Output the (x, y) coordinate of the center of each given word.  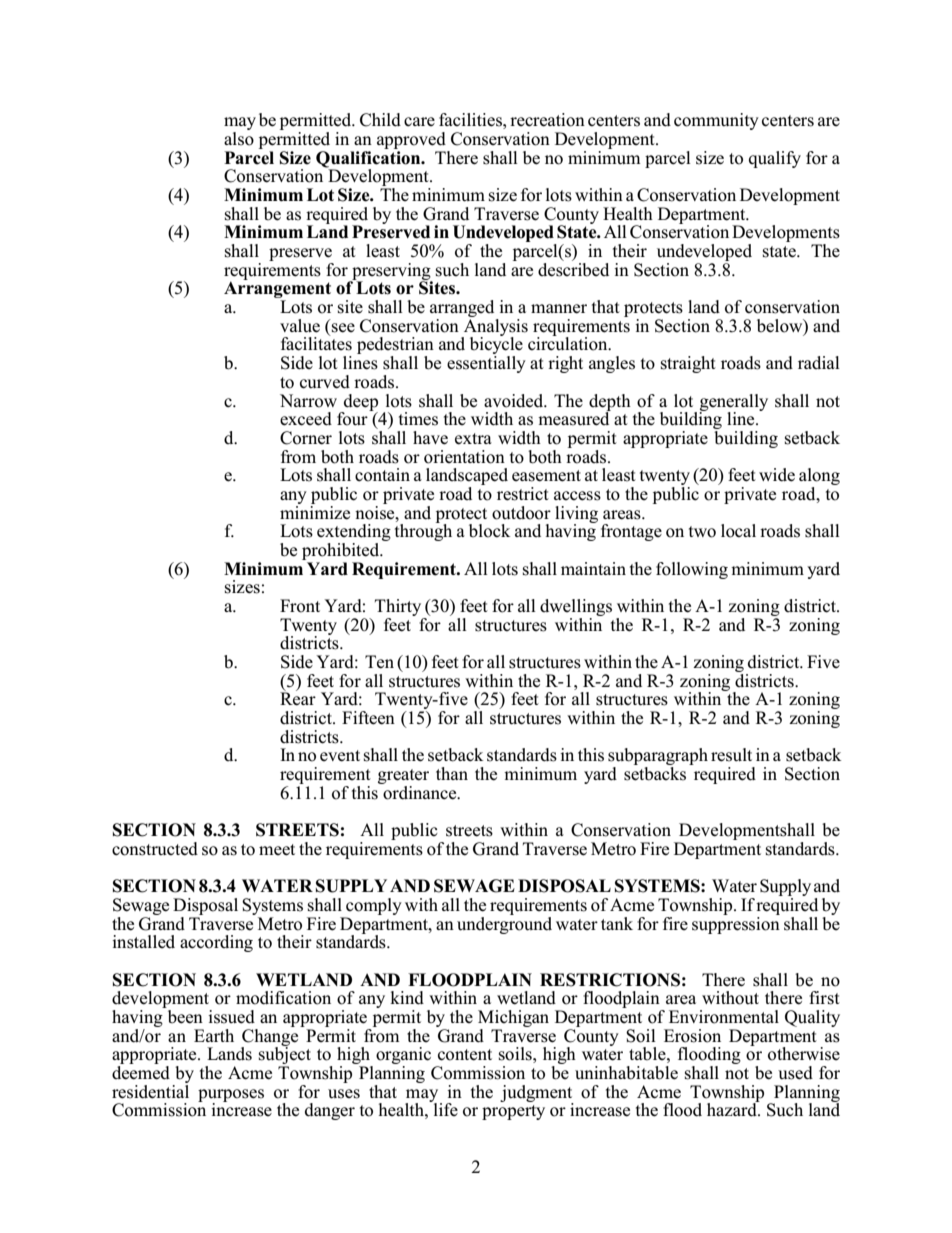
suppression (736, 924)
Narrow (308, 401)
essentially (486, 364)
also (239, 139)
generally (734, 403)
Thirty (399, 609)
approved (411, 140)
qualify (775, 159)
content (465, 1055)
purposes (231, 1096)
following (692, 570)
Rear (298, 698)
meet (277, 850)
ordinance (420, 791)
